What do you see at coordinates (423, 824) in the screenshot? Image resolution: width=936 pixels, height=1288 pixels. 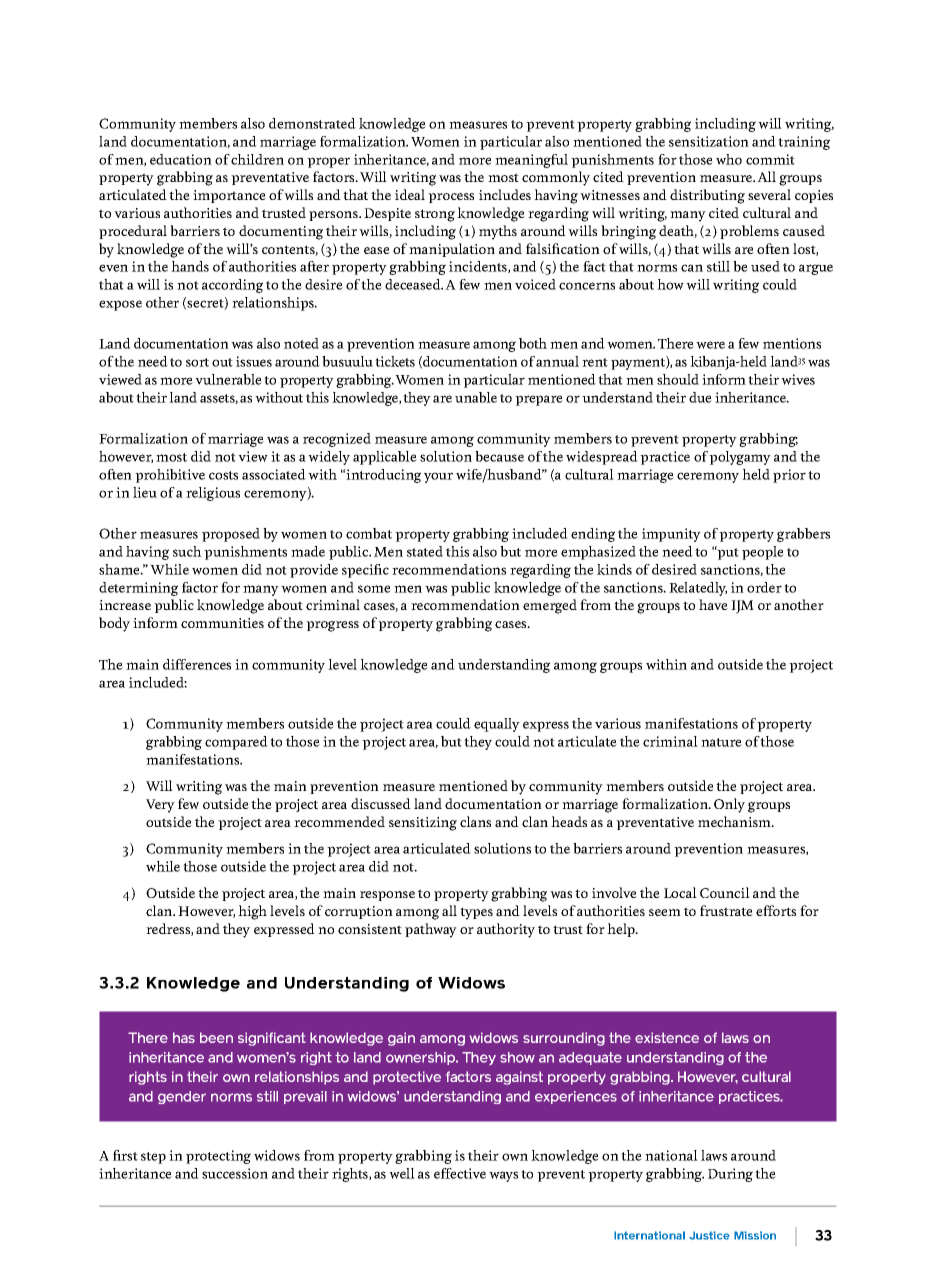 I see `sensitizing` at bounding box center [423, 824].
